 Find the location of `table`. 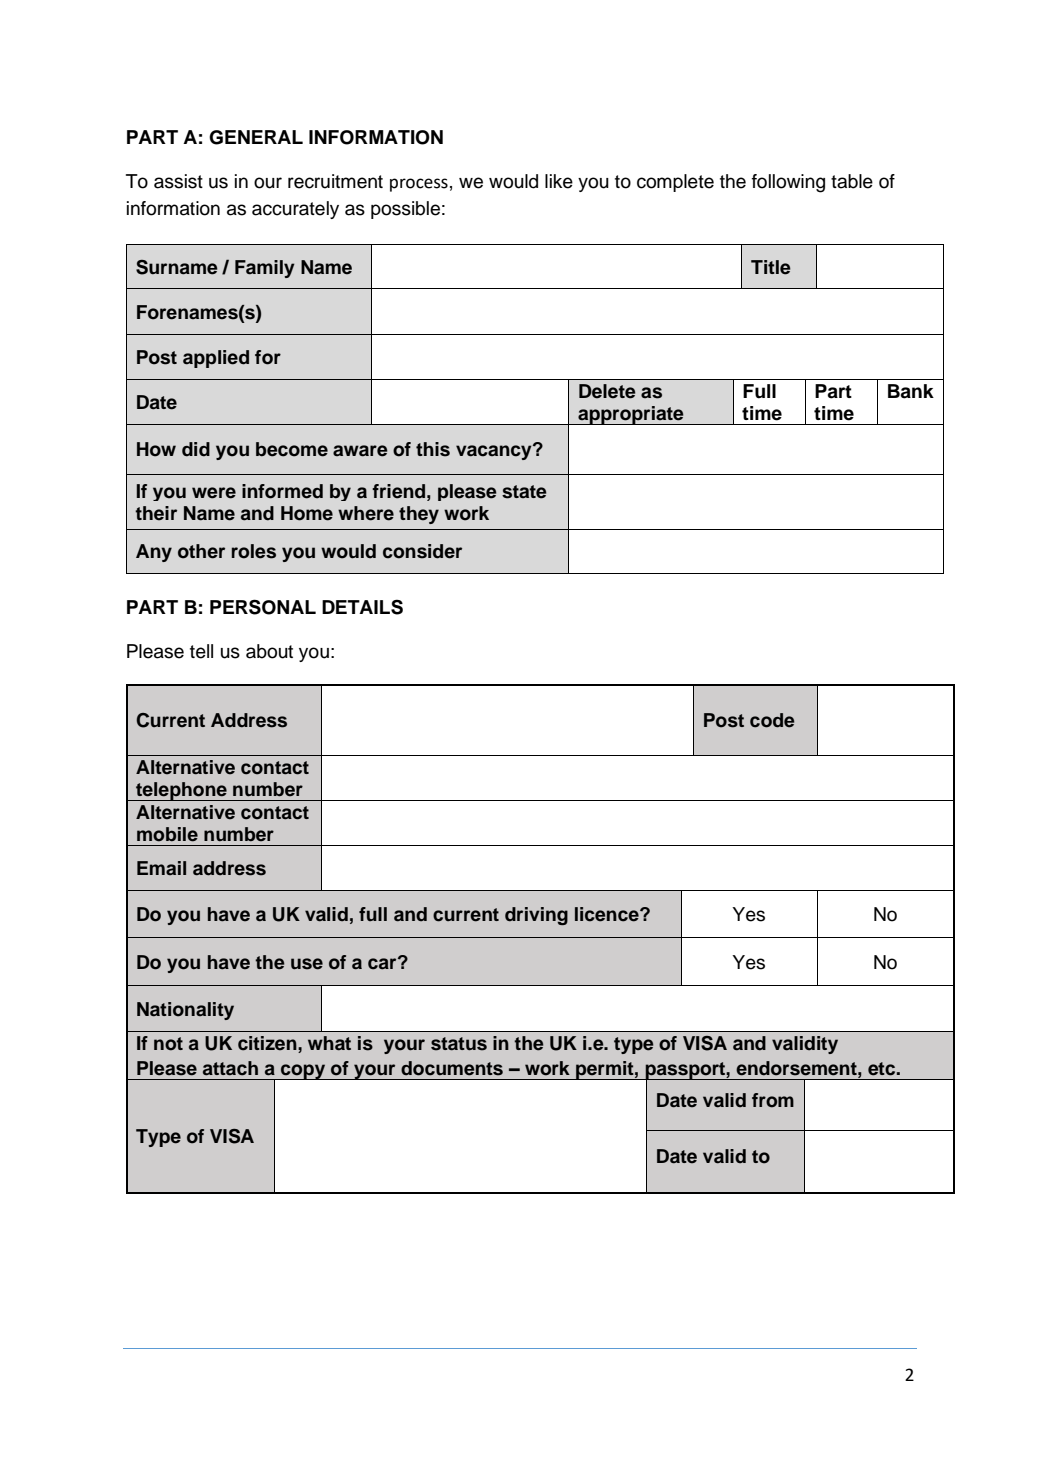

table is located at coordinates (852, 181).
